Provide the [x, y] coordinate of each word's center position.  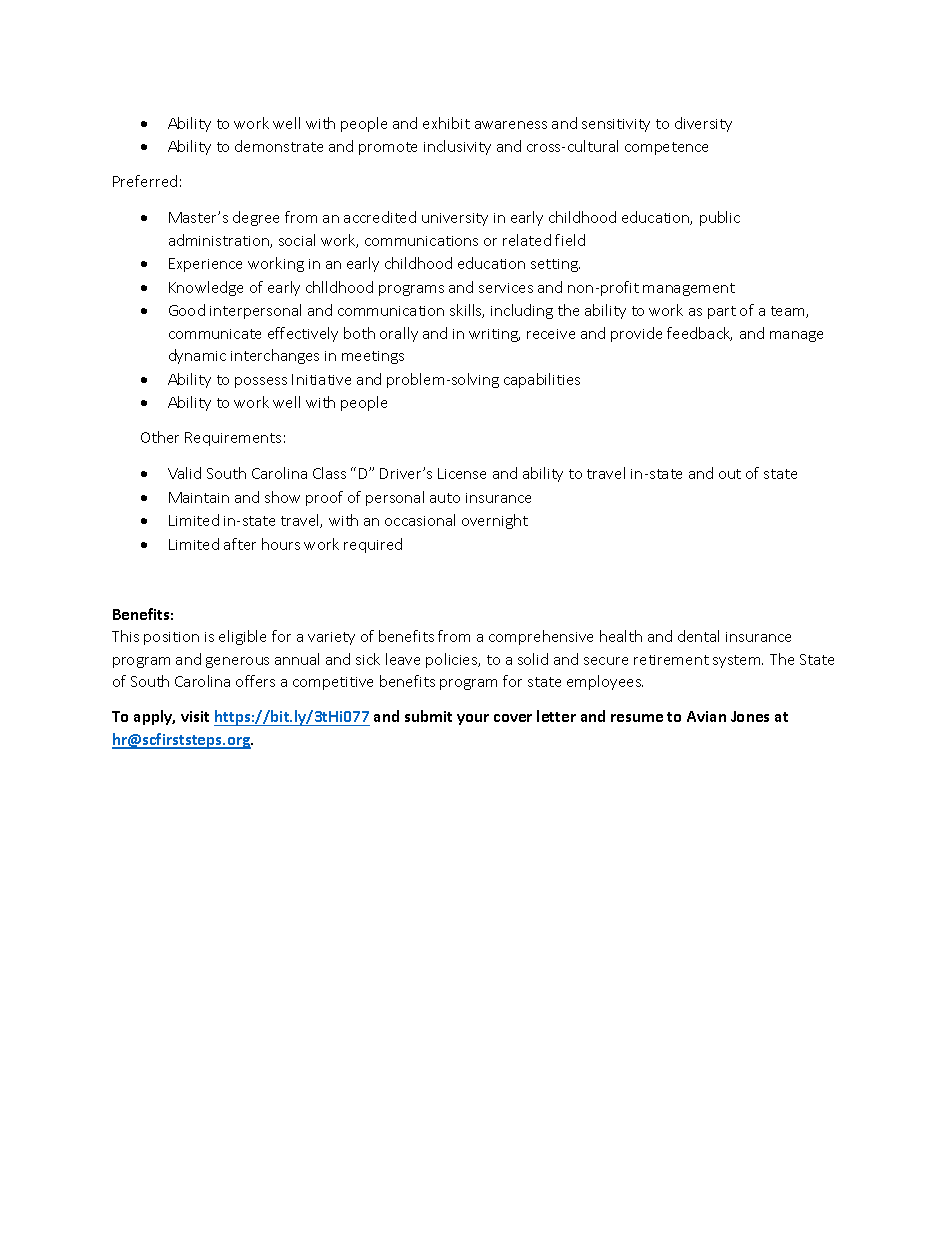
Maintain [199, 497]
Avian [706, 716]
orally [399, 334]
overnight [495, 521]
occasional [420, 520]
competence [666, 148]
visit [195, 716]
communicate [215, 334]
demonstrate [279, 146]
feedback [699, 334]
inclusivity [457, 147]
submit [428, 716]
